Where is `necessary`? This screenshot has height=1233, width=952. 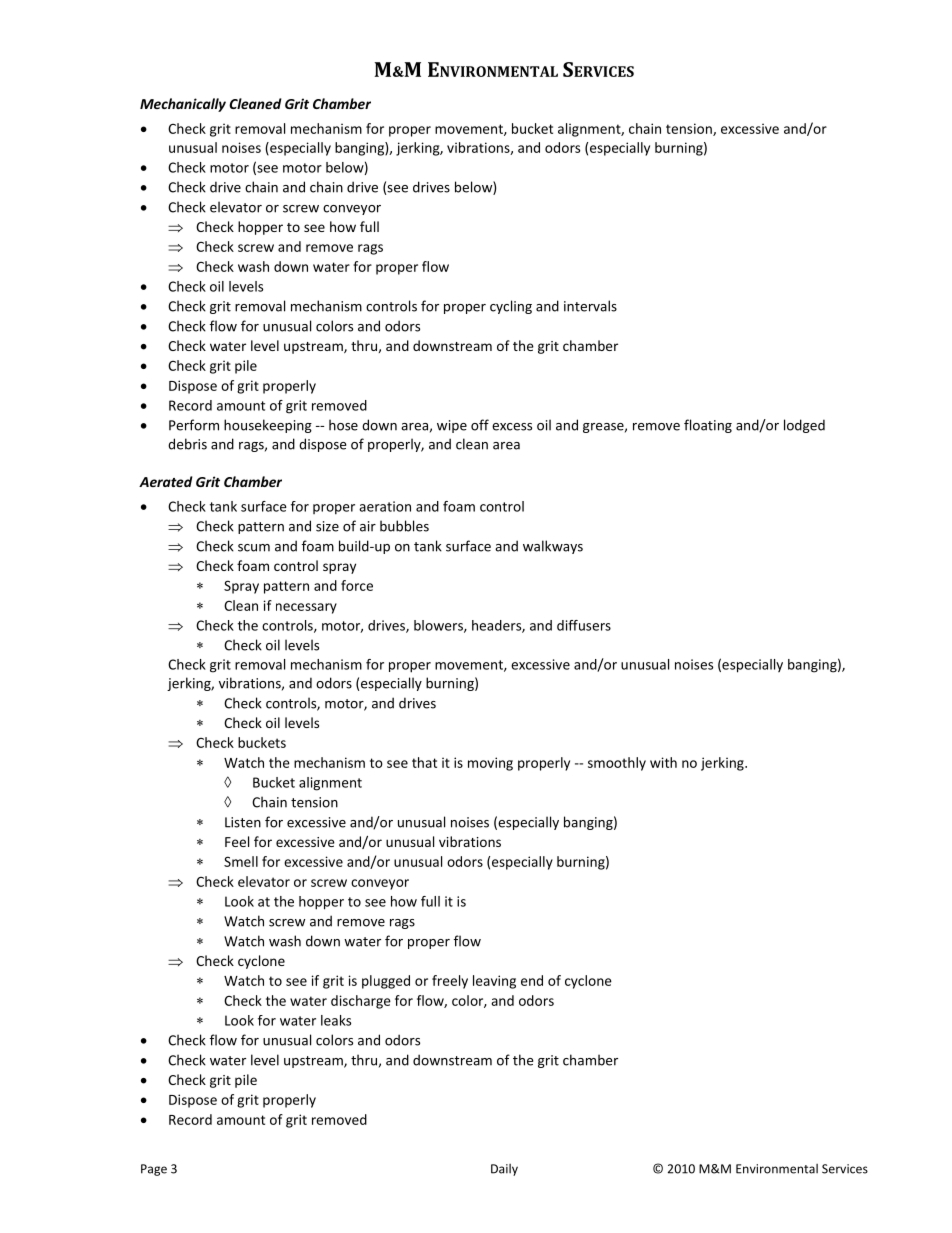
necessary is located at coordinates (306, 608).
